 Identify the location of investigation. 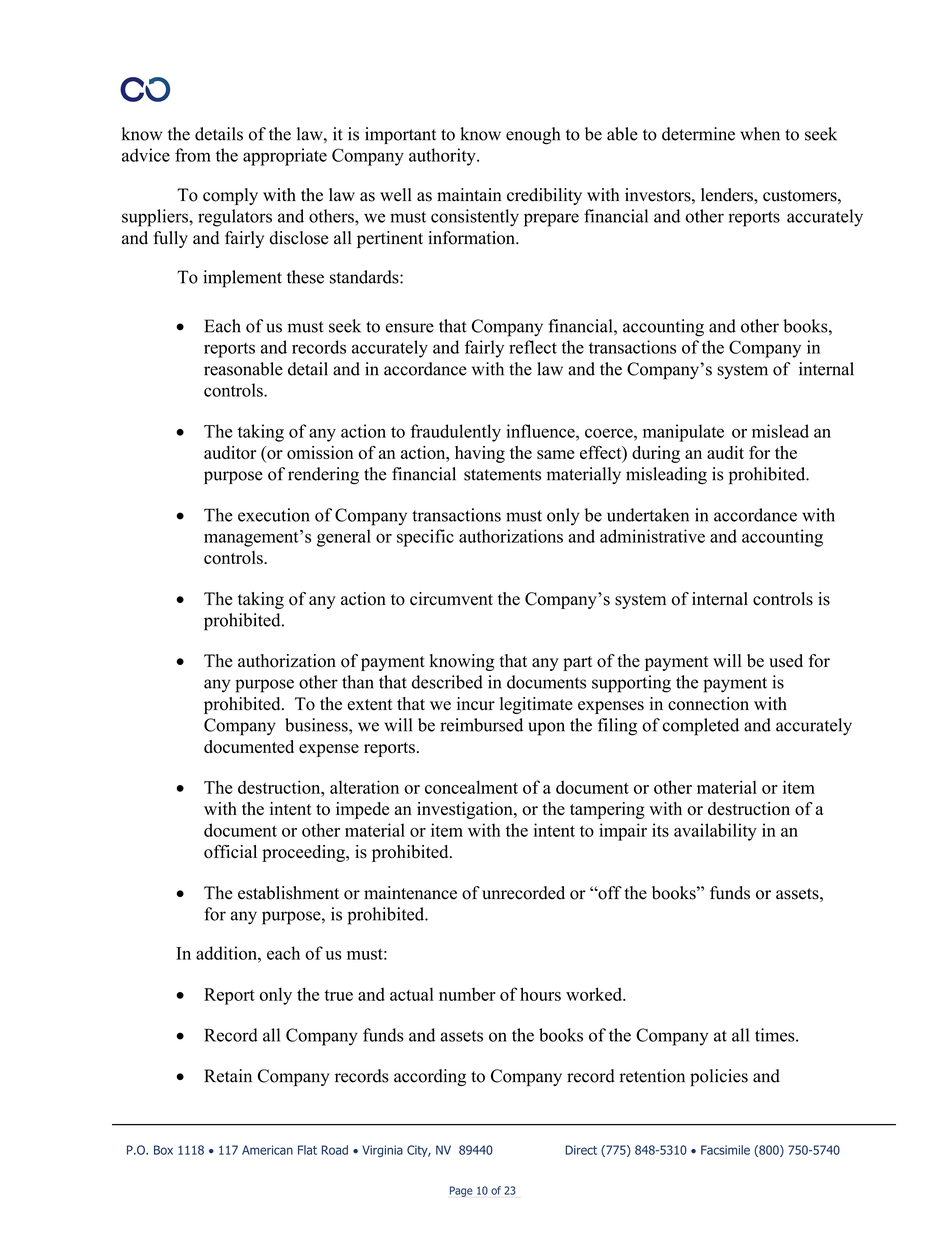
(466, 810).
